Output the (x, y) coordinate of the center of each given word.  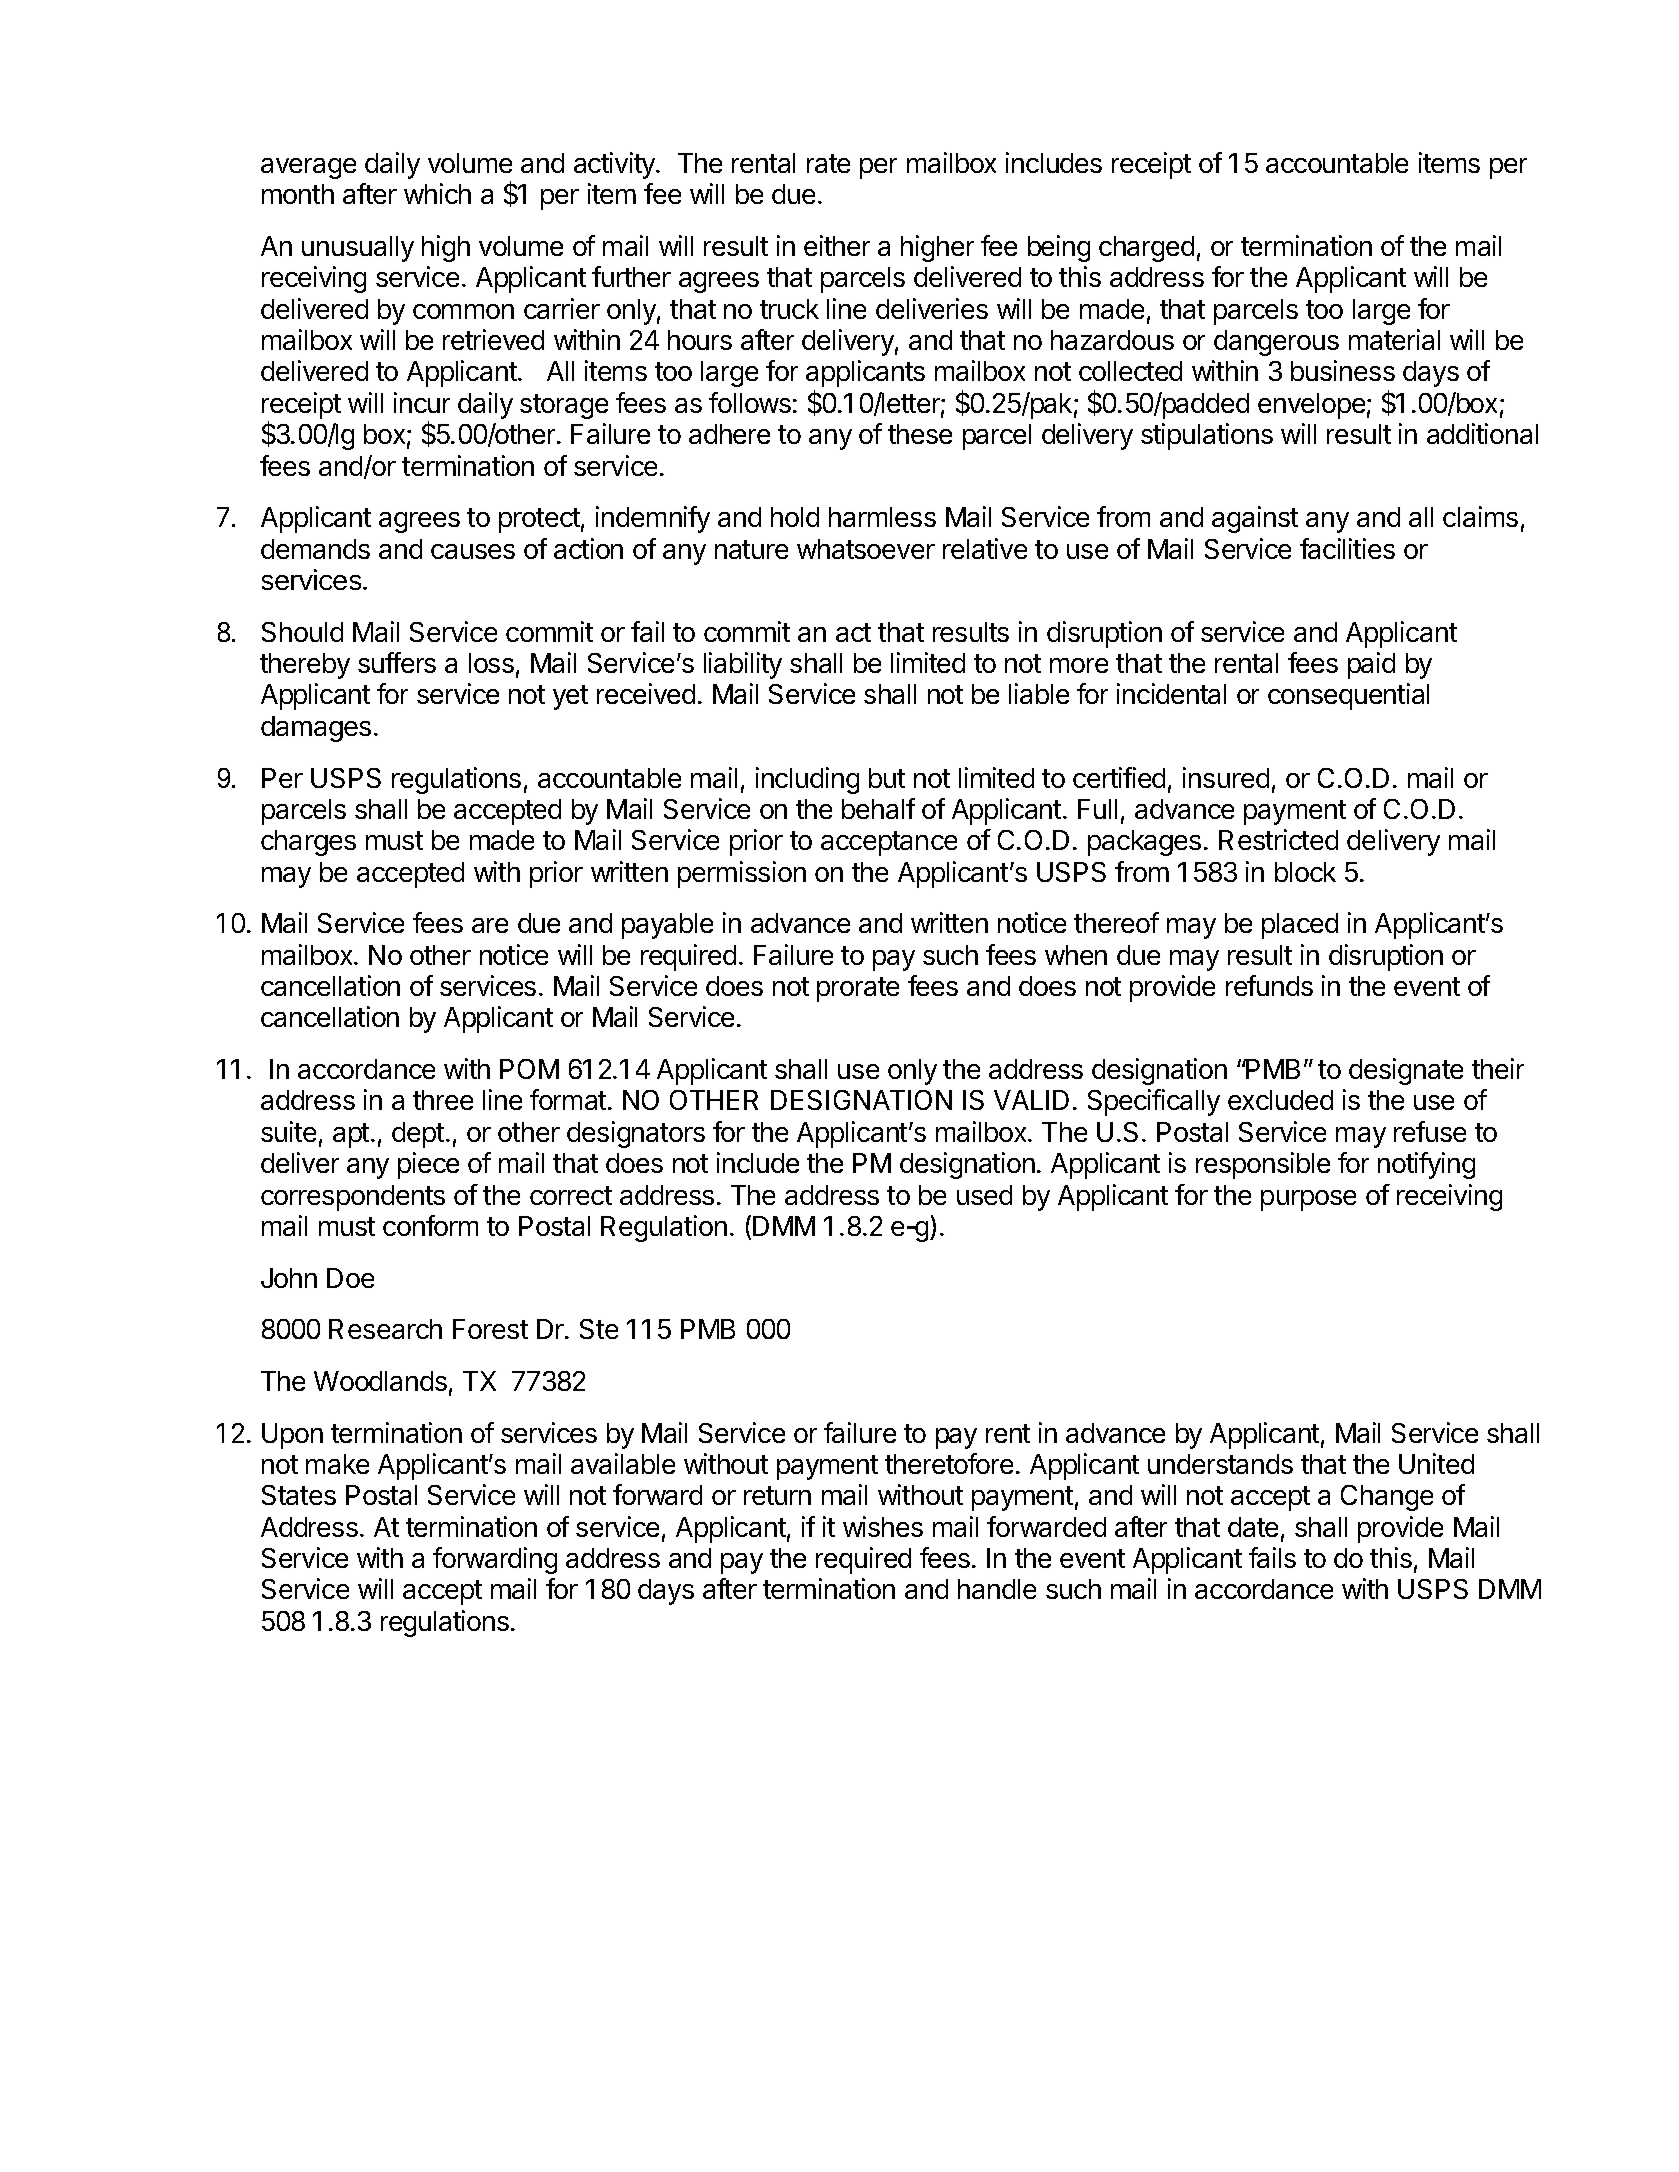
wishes (883, 1526)
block (1305, 872)
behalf (878, 808)
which (437, 193)
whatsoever (866, 549)
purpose (1308, 1200)
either (837, 245)
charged (1146, 249)
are (490, 925)
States (299, 1495)
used (984, 1195)
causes (473, 551)
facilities (1347, 548)
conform (430, 1225)
